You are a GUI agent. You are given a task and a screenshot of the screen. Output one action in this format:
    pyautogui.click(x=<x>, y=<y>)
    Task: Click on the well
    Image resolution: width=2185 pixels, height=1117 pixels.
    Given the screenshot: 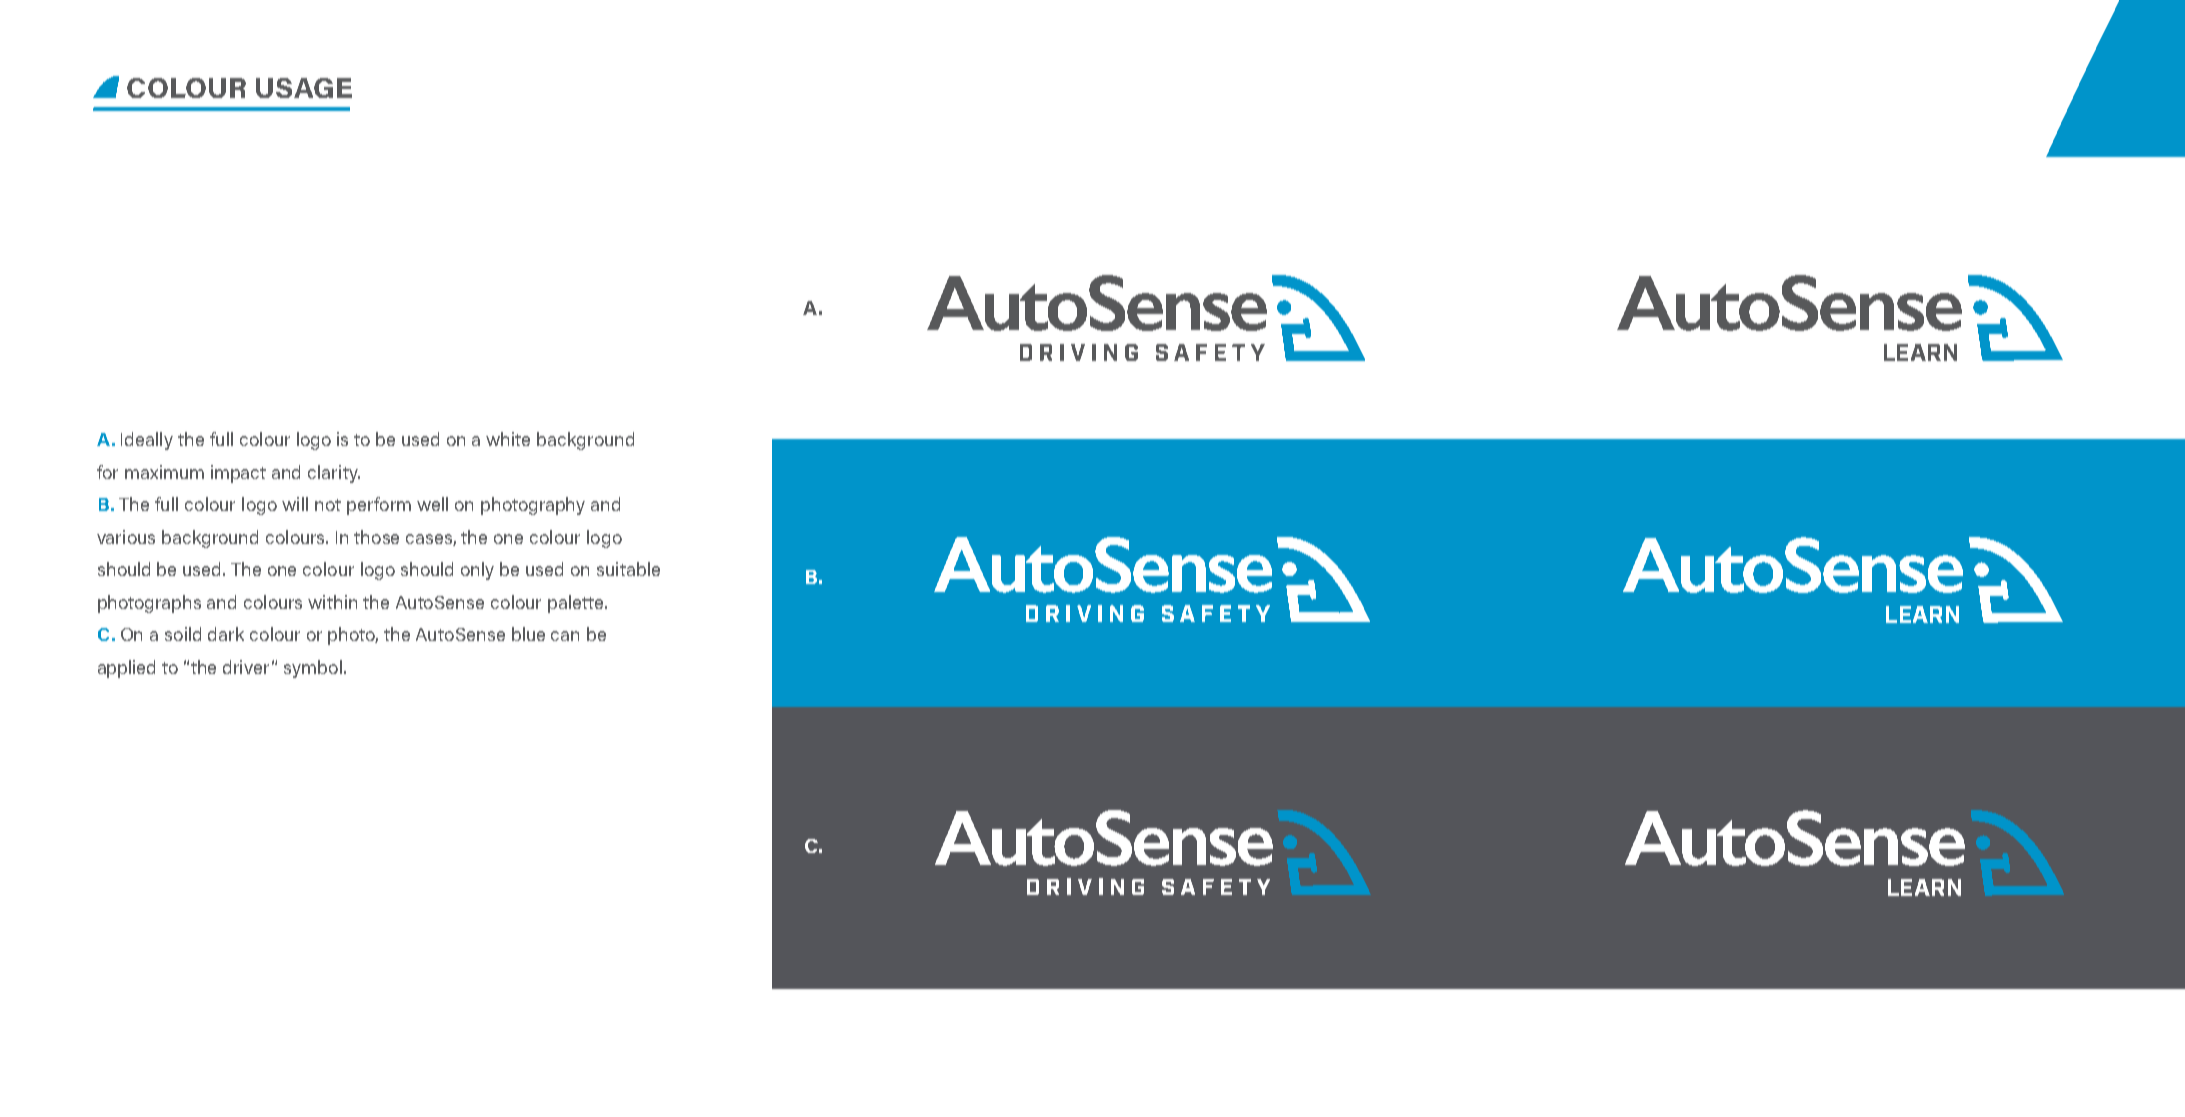 What is the action you would take?
    pyautogui.click(x=432, y=504)
